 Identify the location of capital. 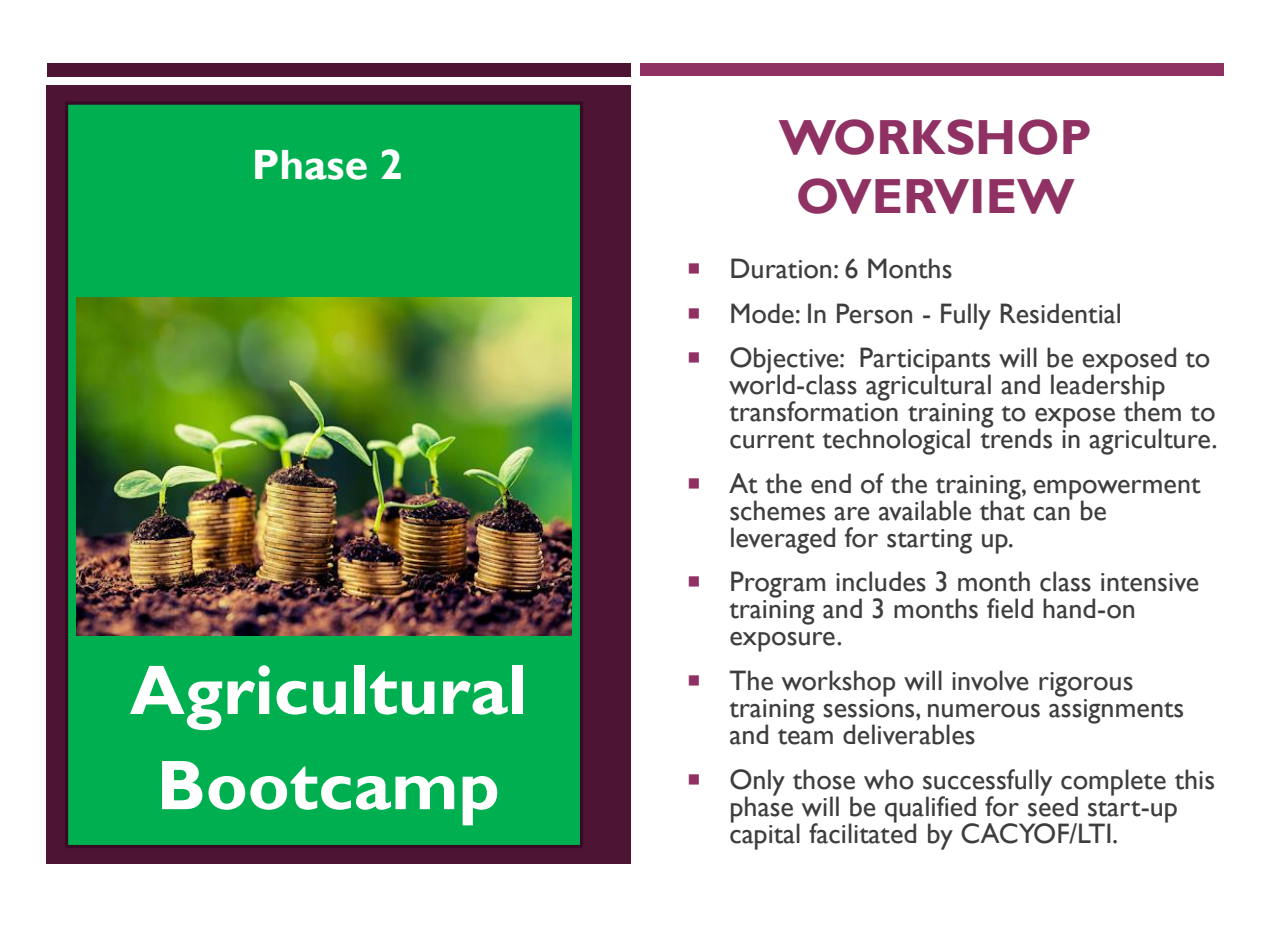
(765, 835).
